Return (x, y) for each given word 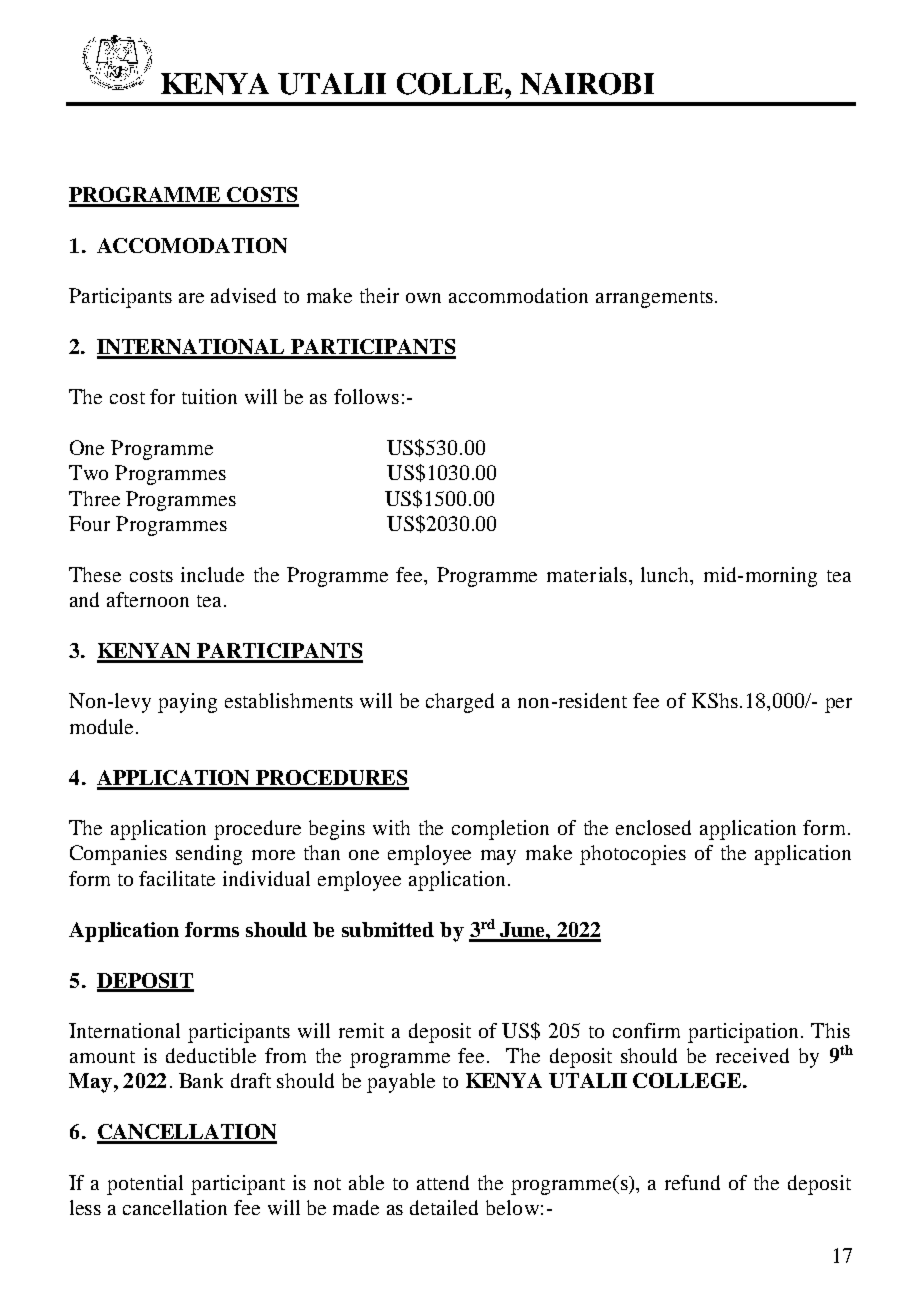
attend (443, 1182)
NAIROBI (587, 84)
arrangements (654, 299)
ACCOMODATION (192, 245)
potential (145, 1185)
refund (692, 1182)
